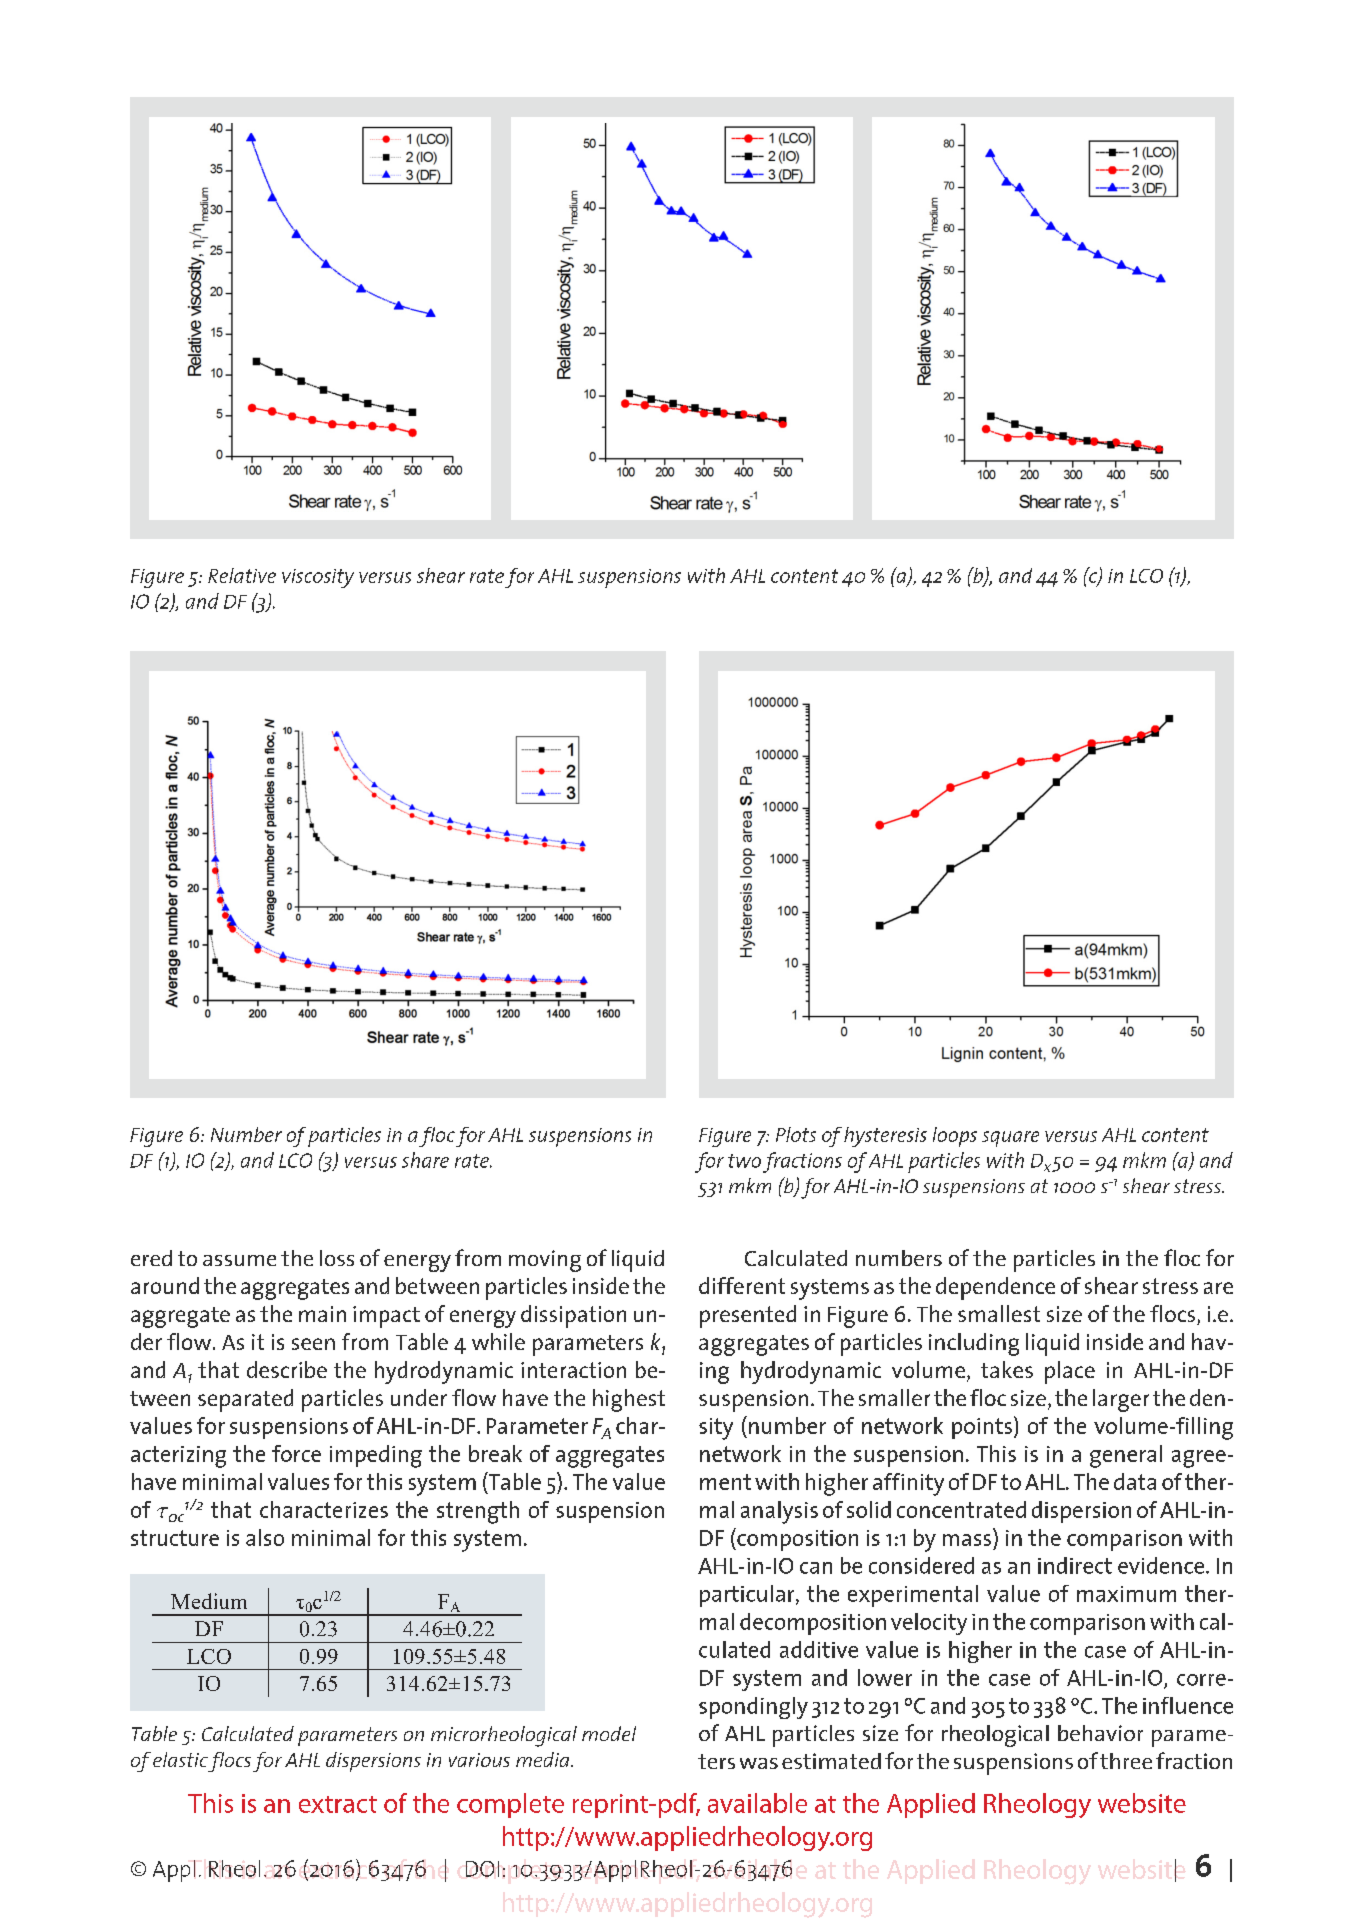  I want to click on loss, so click(337, 1258).
